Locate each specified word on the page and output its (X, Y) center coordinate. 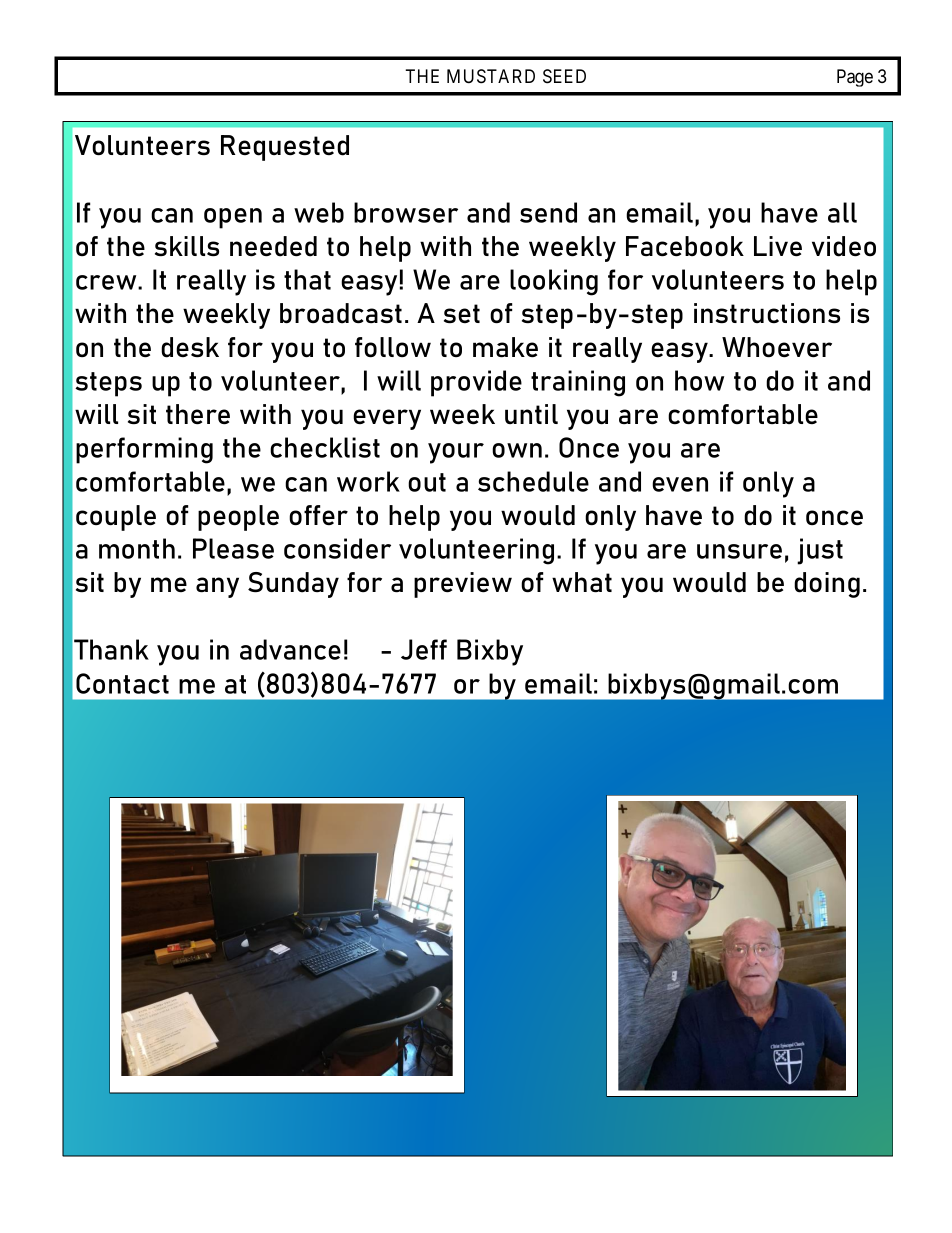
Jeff (424, 649)
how (699, 380)
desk (190, 347)
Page (855, 78)
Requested (285, 148)
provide (476, 383)
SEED (564, 76)
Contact (122, 683)
